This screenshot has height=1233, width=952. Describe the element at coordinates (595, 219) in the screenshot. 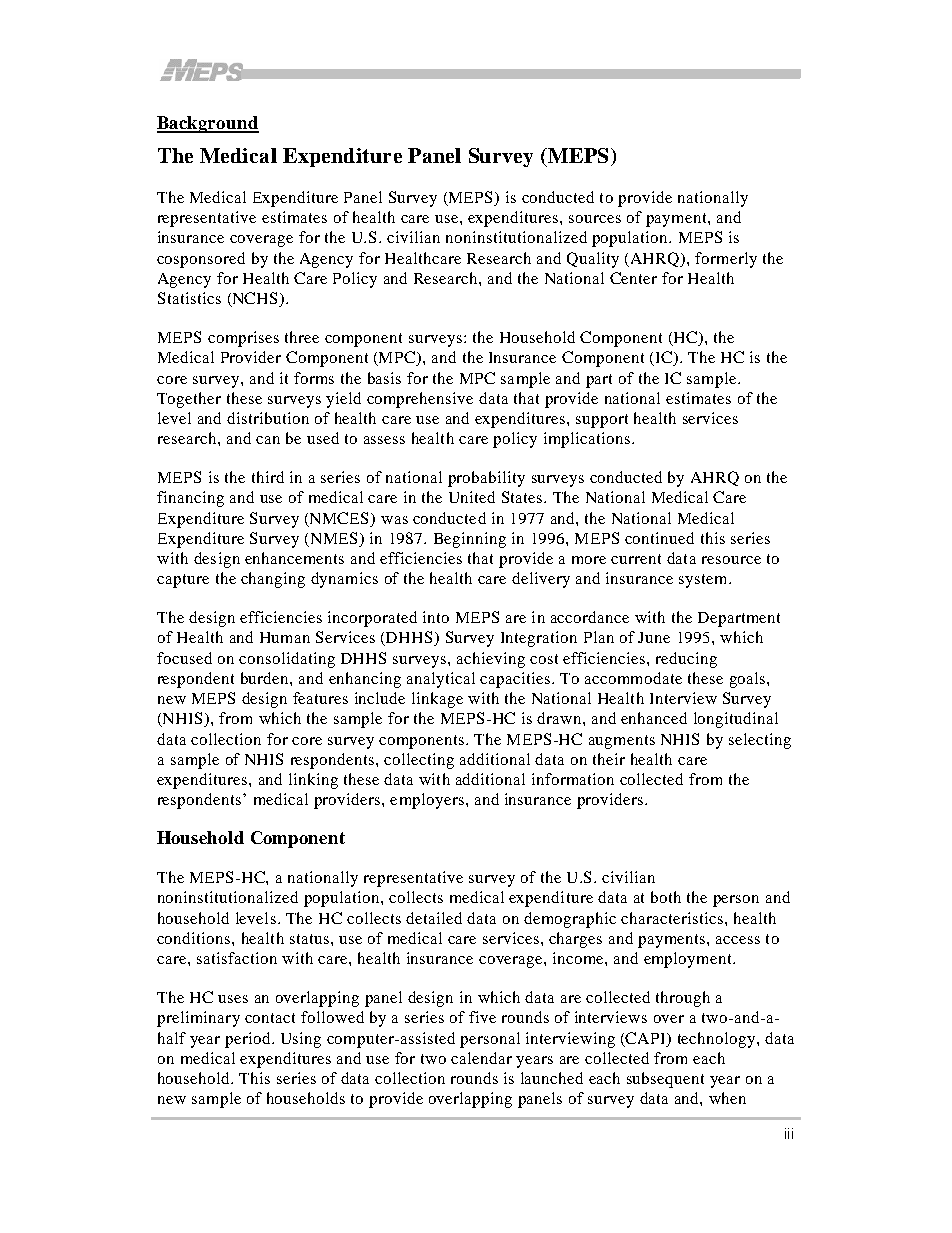

I see `sources` at that location.
